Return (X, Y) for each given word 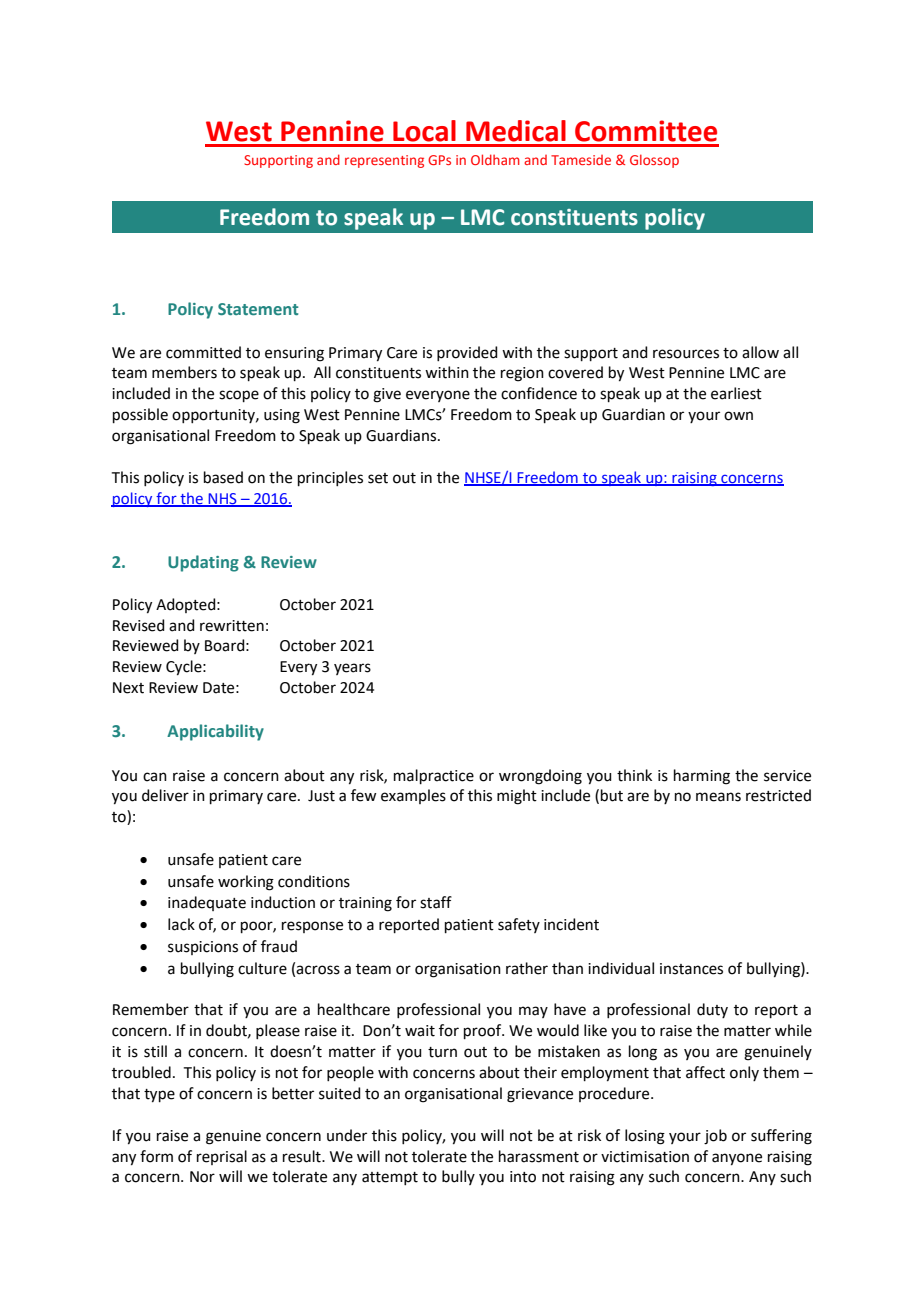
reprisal (222, 1157)
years (352, 669)
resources (686, 354)
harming (702, 777)
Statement (258, 309)
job (715, 1137)
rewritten (232, 626)
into (523, 1177)
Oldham (495, 159)
